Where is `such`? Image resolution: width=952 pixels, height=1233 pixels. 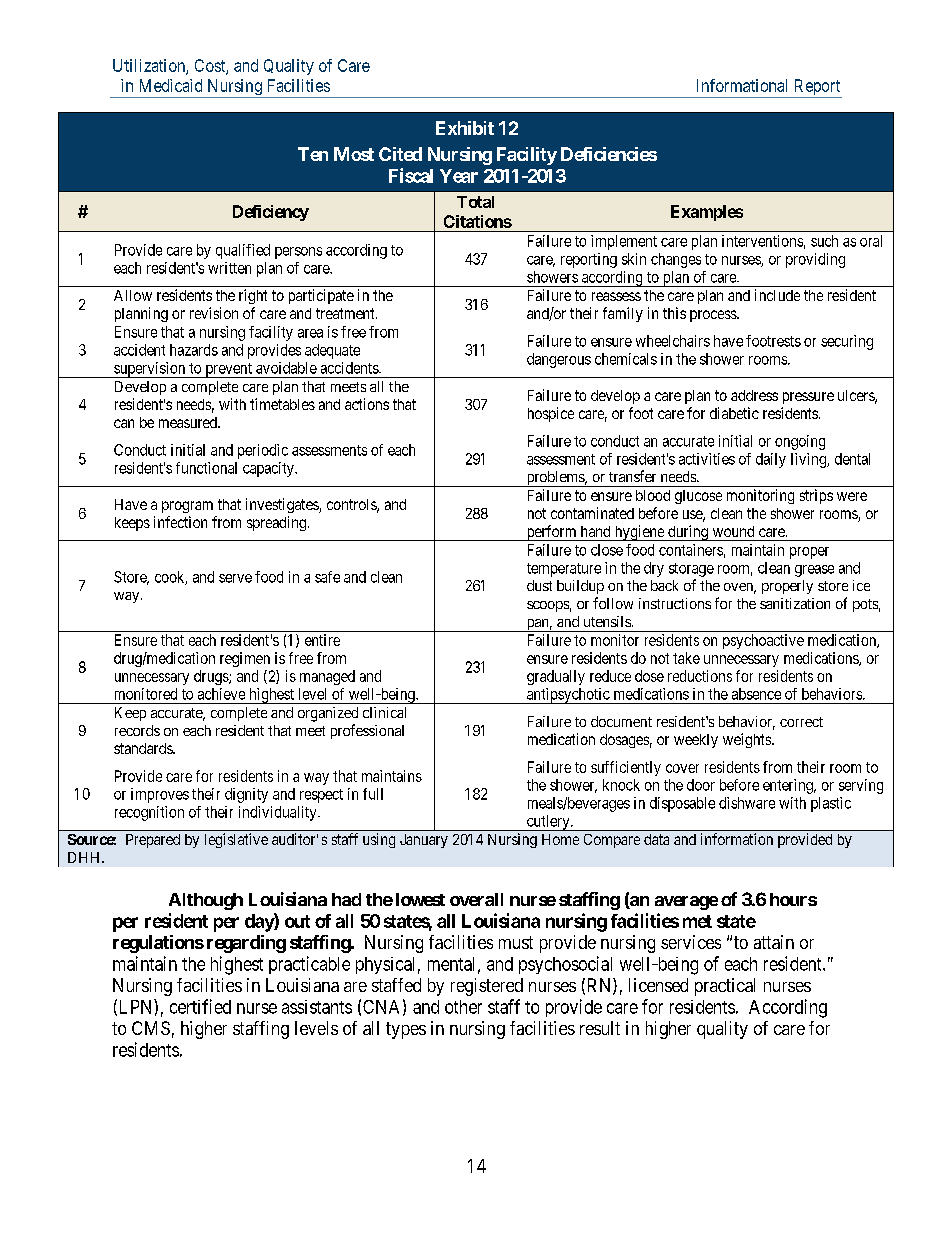
such is located at coordinates (824, 241).
